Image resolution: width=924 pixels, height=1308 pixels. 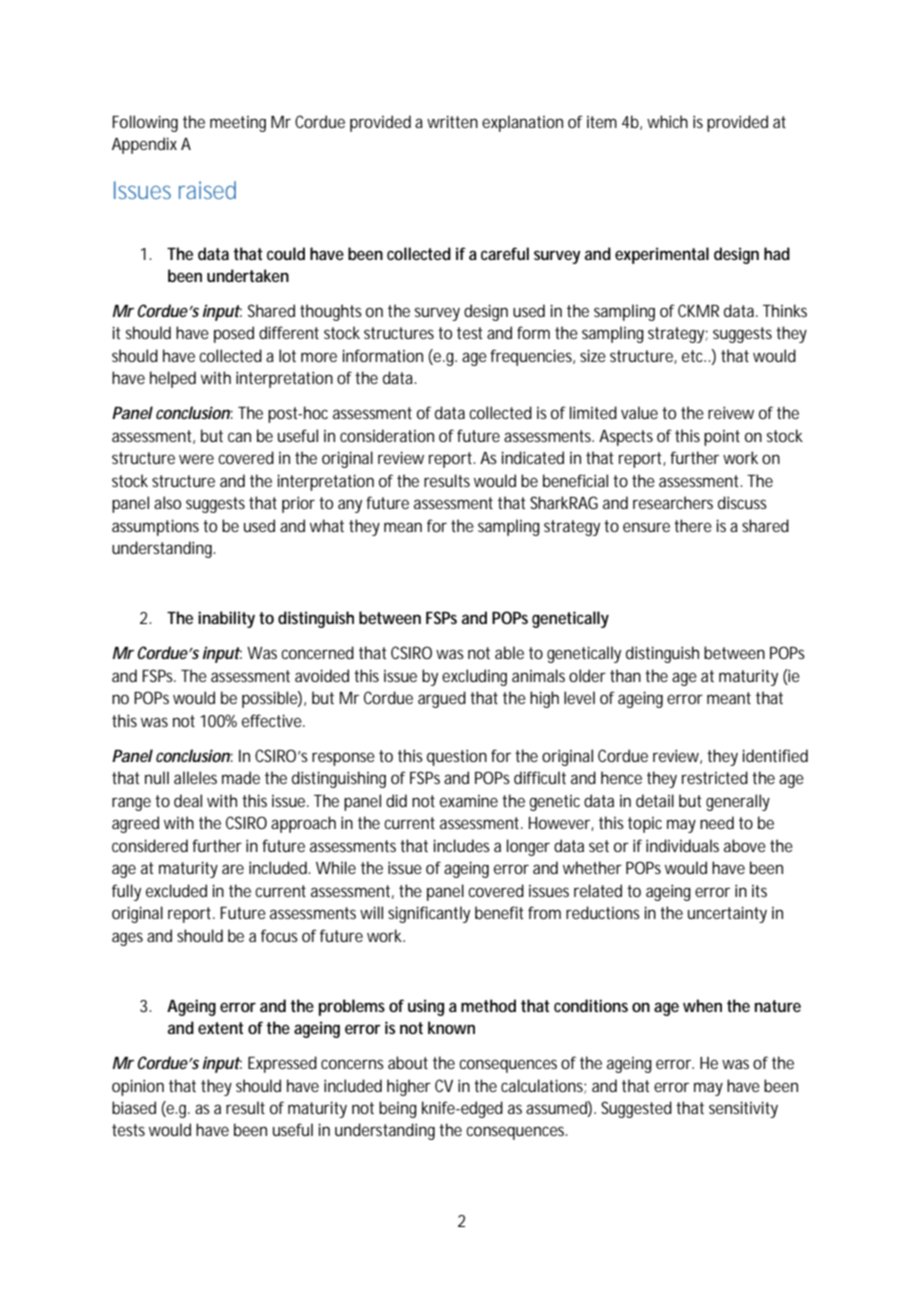 I want to click on opinion, so click(x=138, y=1087).
